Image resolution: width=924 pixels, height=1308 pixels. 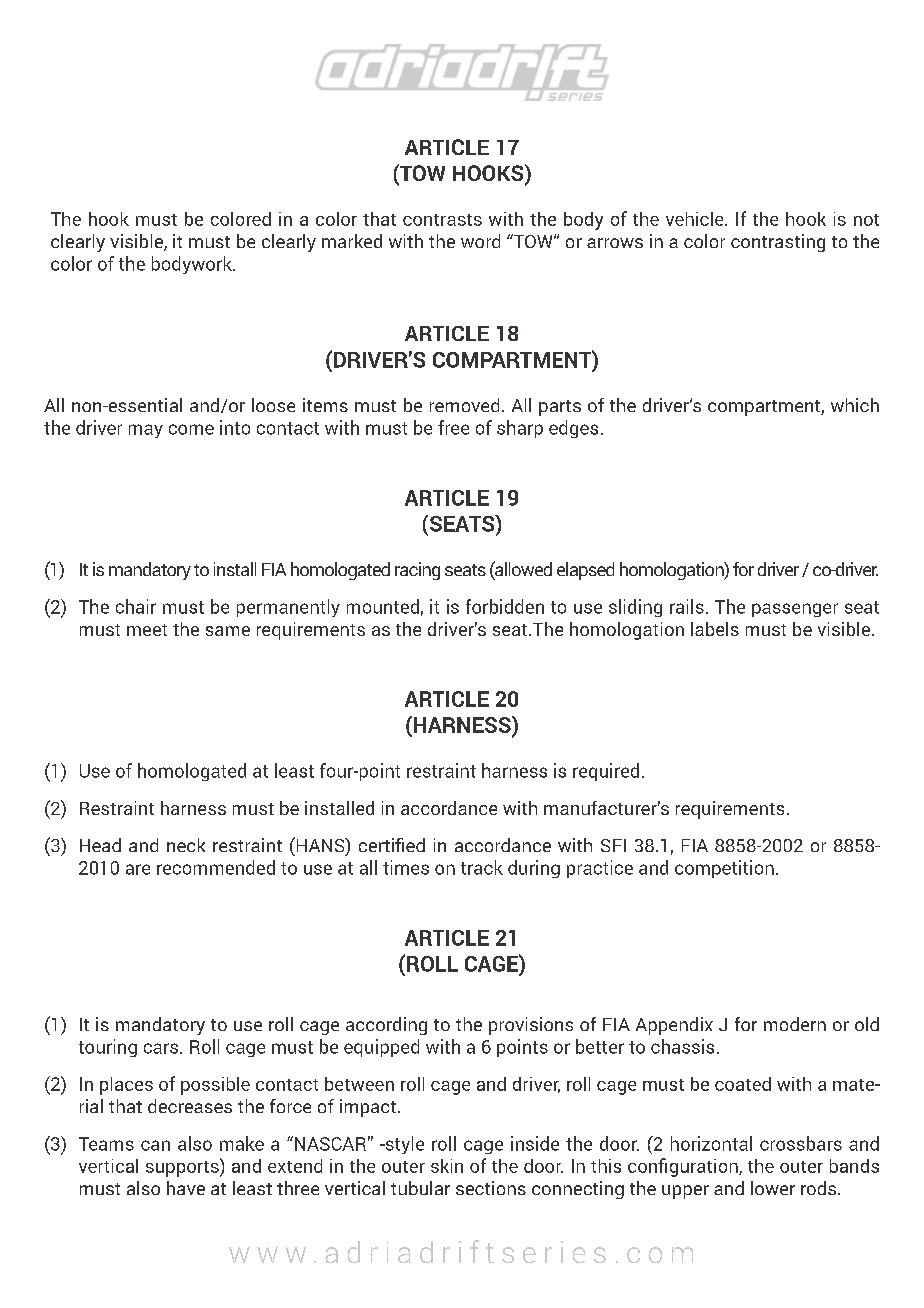 What do you see at coordinates (715, 629) in the screenshot?
I see `labels` at bounding box center [715, 629].
